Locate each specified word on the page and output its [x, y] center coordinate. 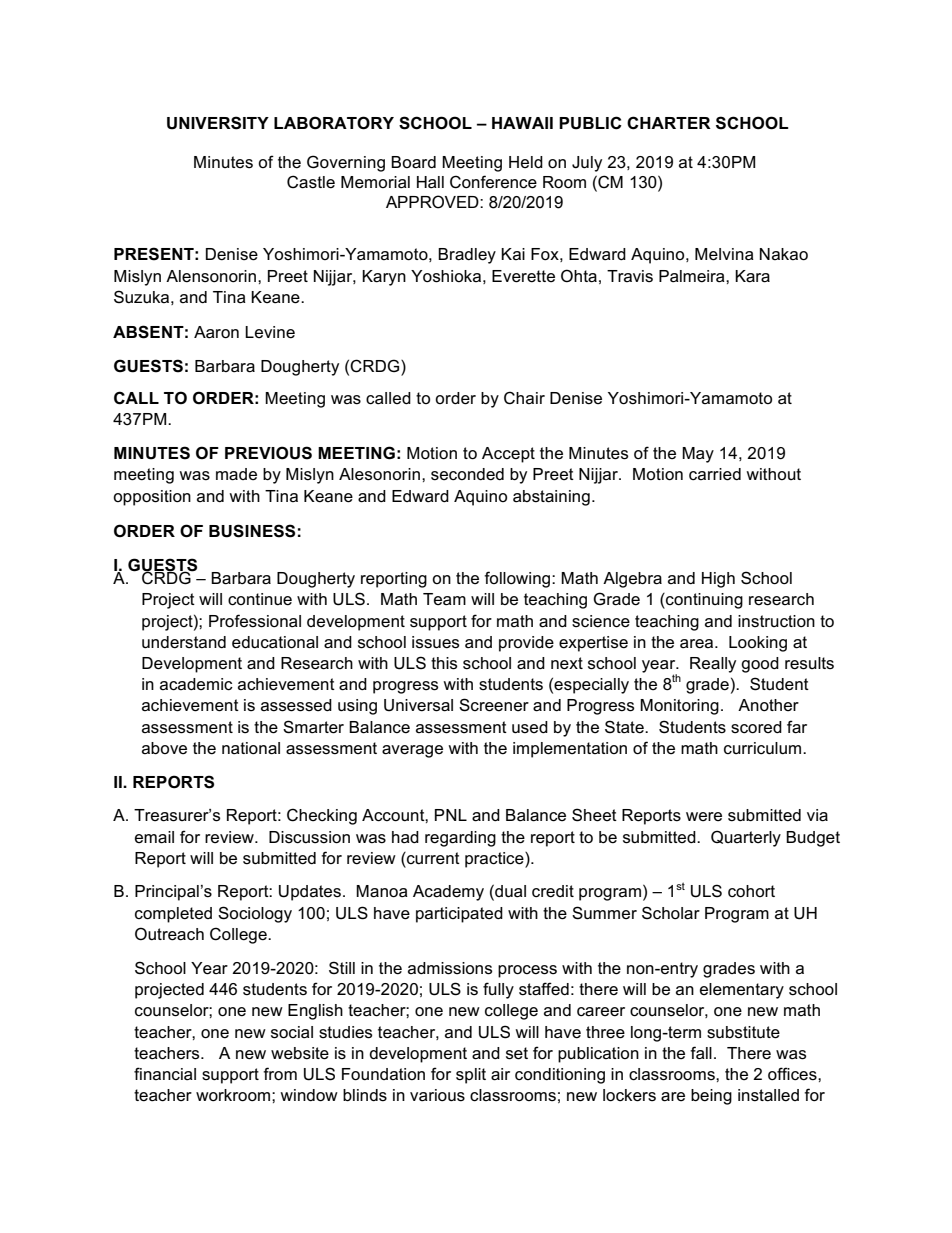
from [280, 1074]
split [471, 1076]
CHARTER [669, 123]
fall [701, 1053]
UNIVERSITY [218, 123]
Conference [493, 182]
